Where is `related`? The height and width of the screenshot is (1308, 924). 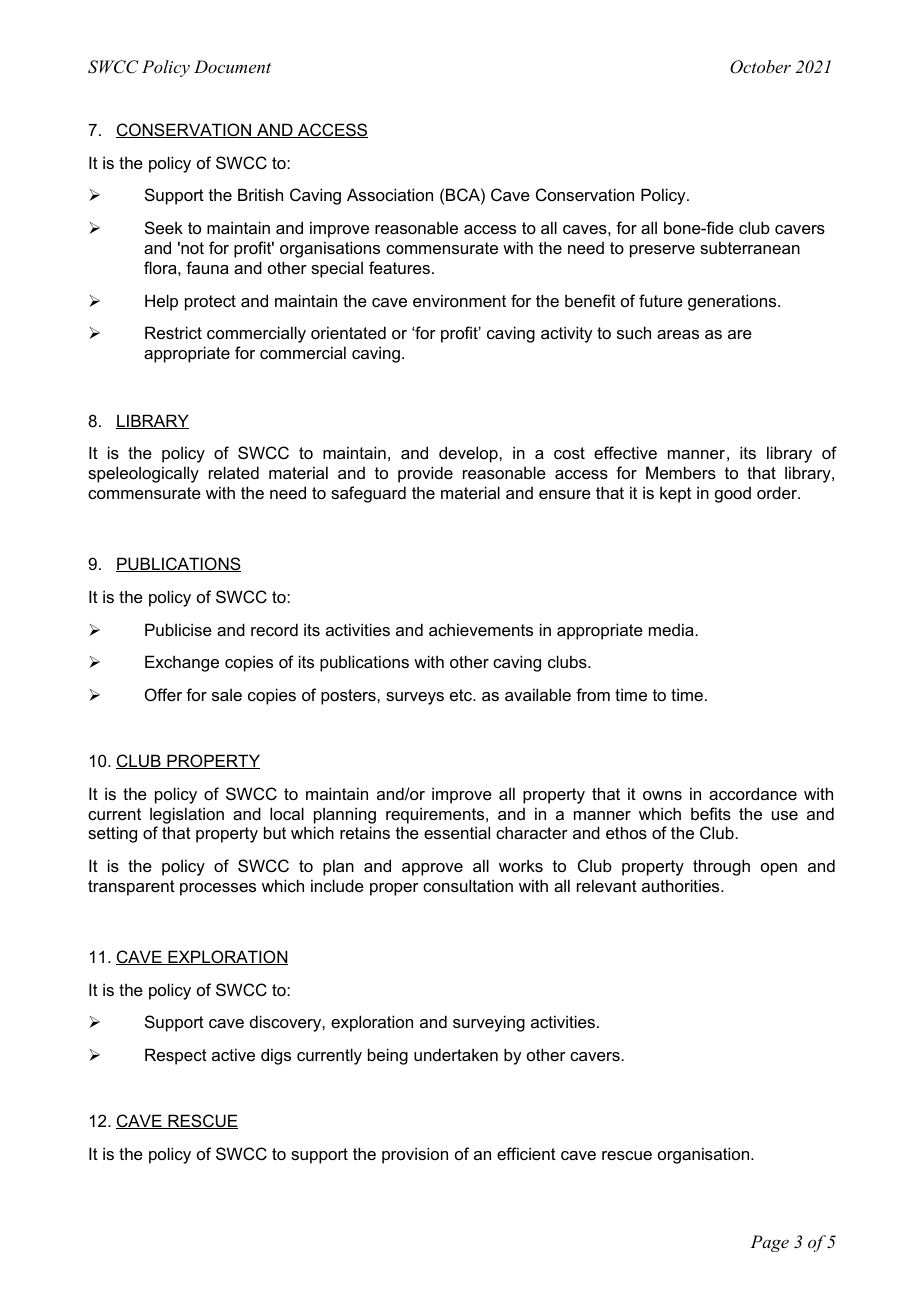 related is located at coordinates (234, 472).
